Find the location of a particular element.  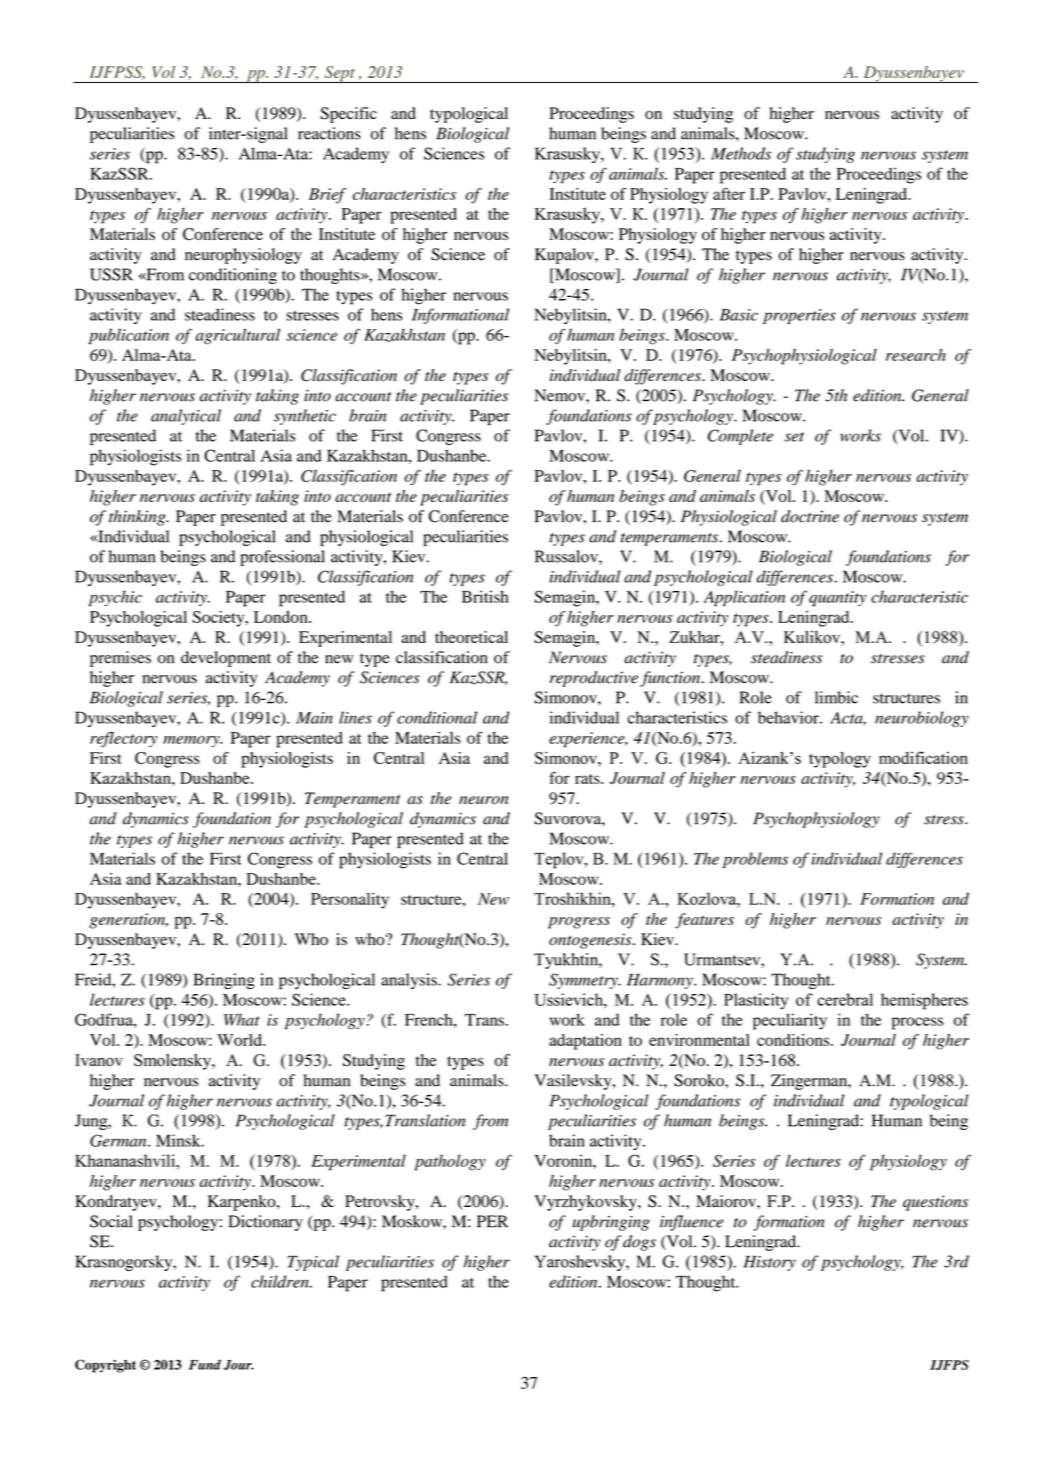

British is located at coordinates (485, 596).
